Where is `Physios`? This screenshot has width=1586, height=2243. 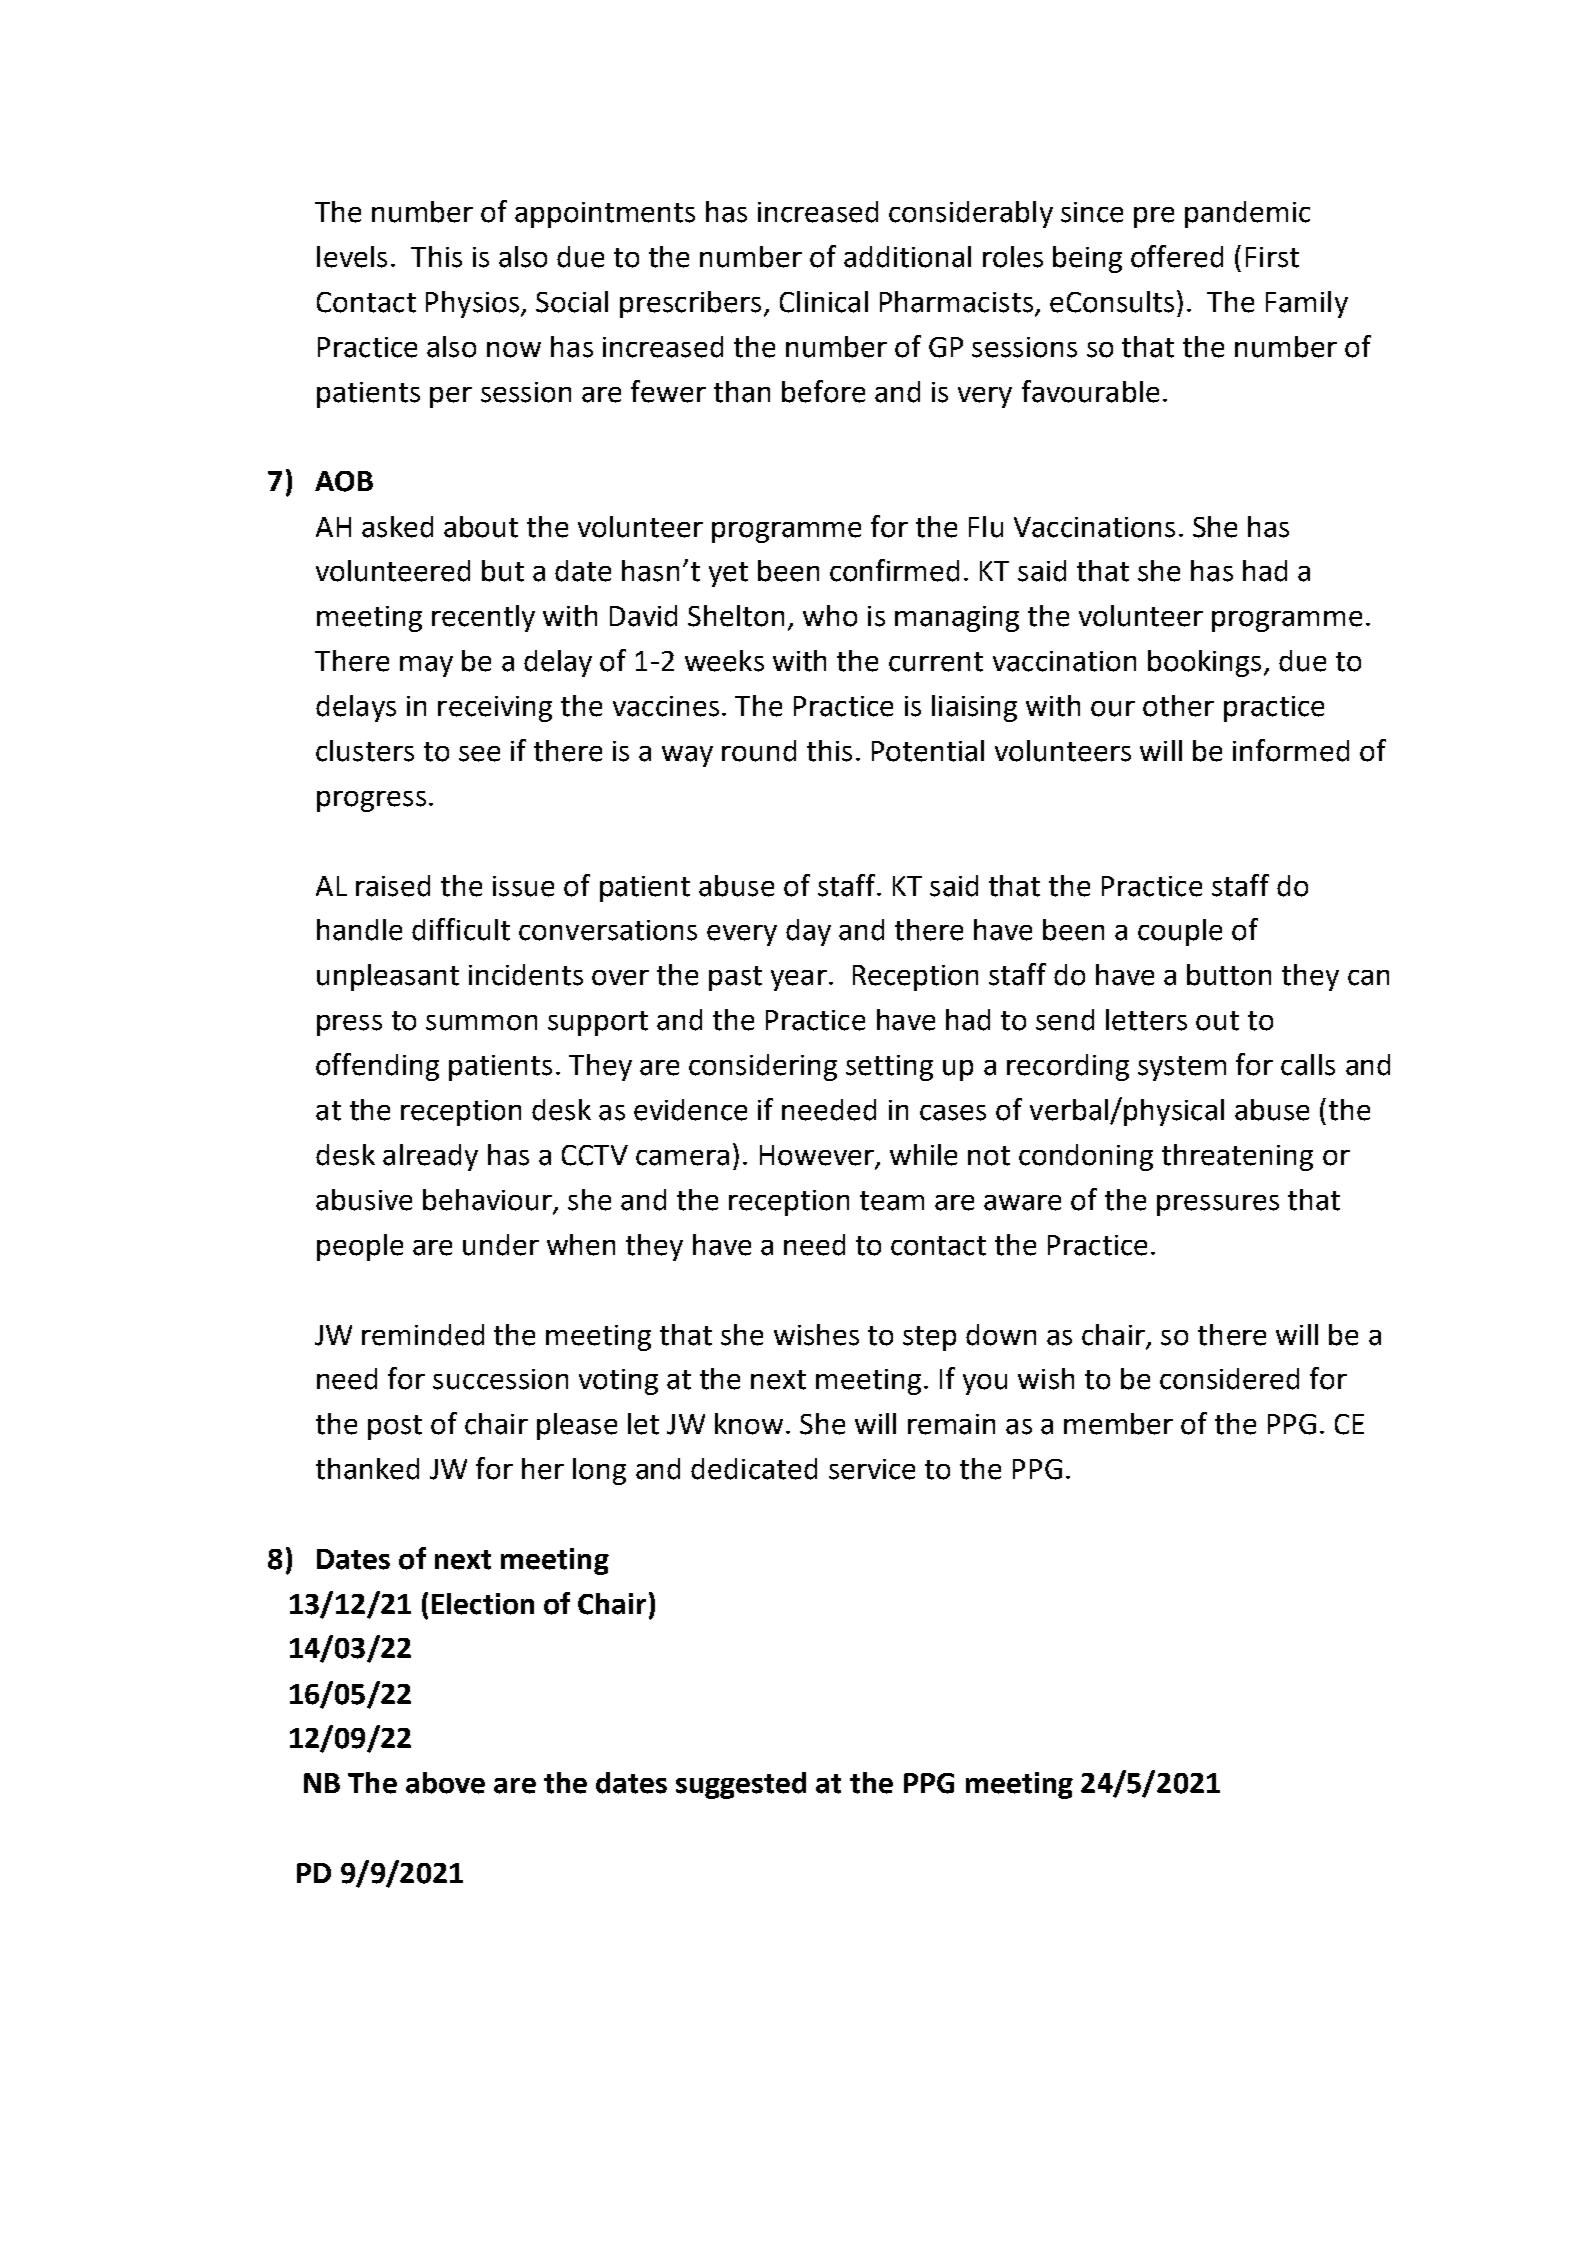 Physios is located at coordinates (474, 304).
